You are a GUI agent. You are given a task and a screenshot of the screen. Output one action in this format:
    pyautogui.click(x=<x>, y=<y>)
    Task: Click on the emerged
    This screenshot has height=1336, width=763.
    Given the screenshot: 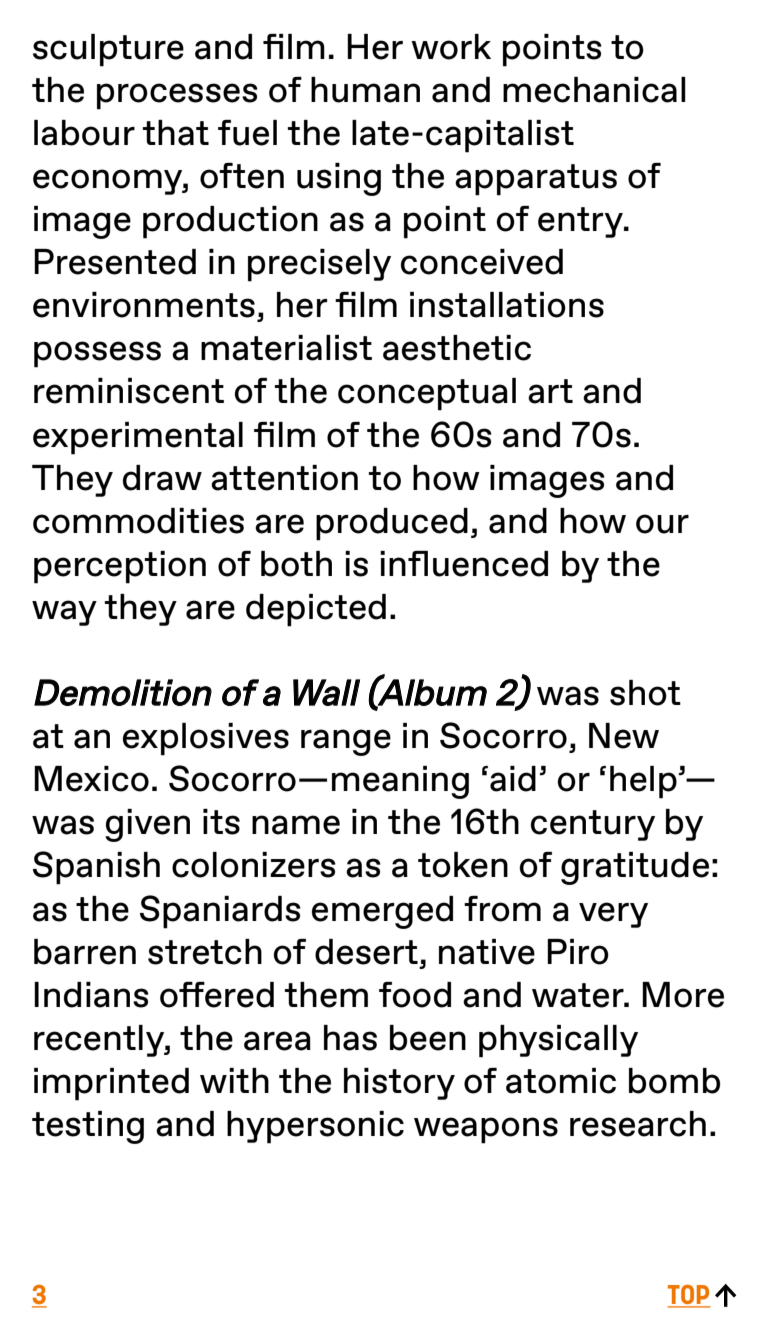 What is the action you would take?
    pyautogui.click(x=382, y=912)
